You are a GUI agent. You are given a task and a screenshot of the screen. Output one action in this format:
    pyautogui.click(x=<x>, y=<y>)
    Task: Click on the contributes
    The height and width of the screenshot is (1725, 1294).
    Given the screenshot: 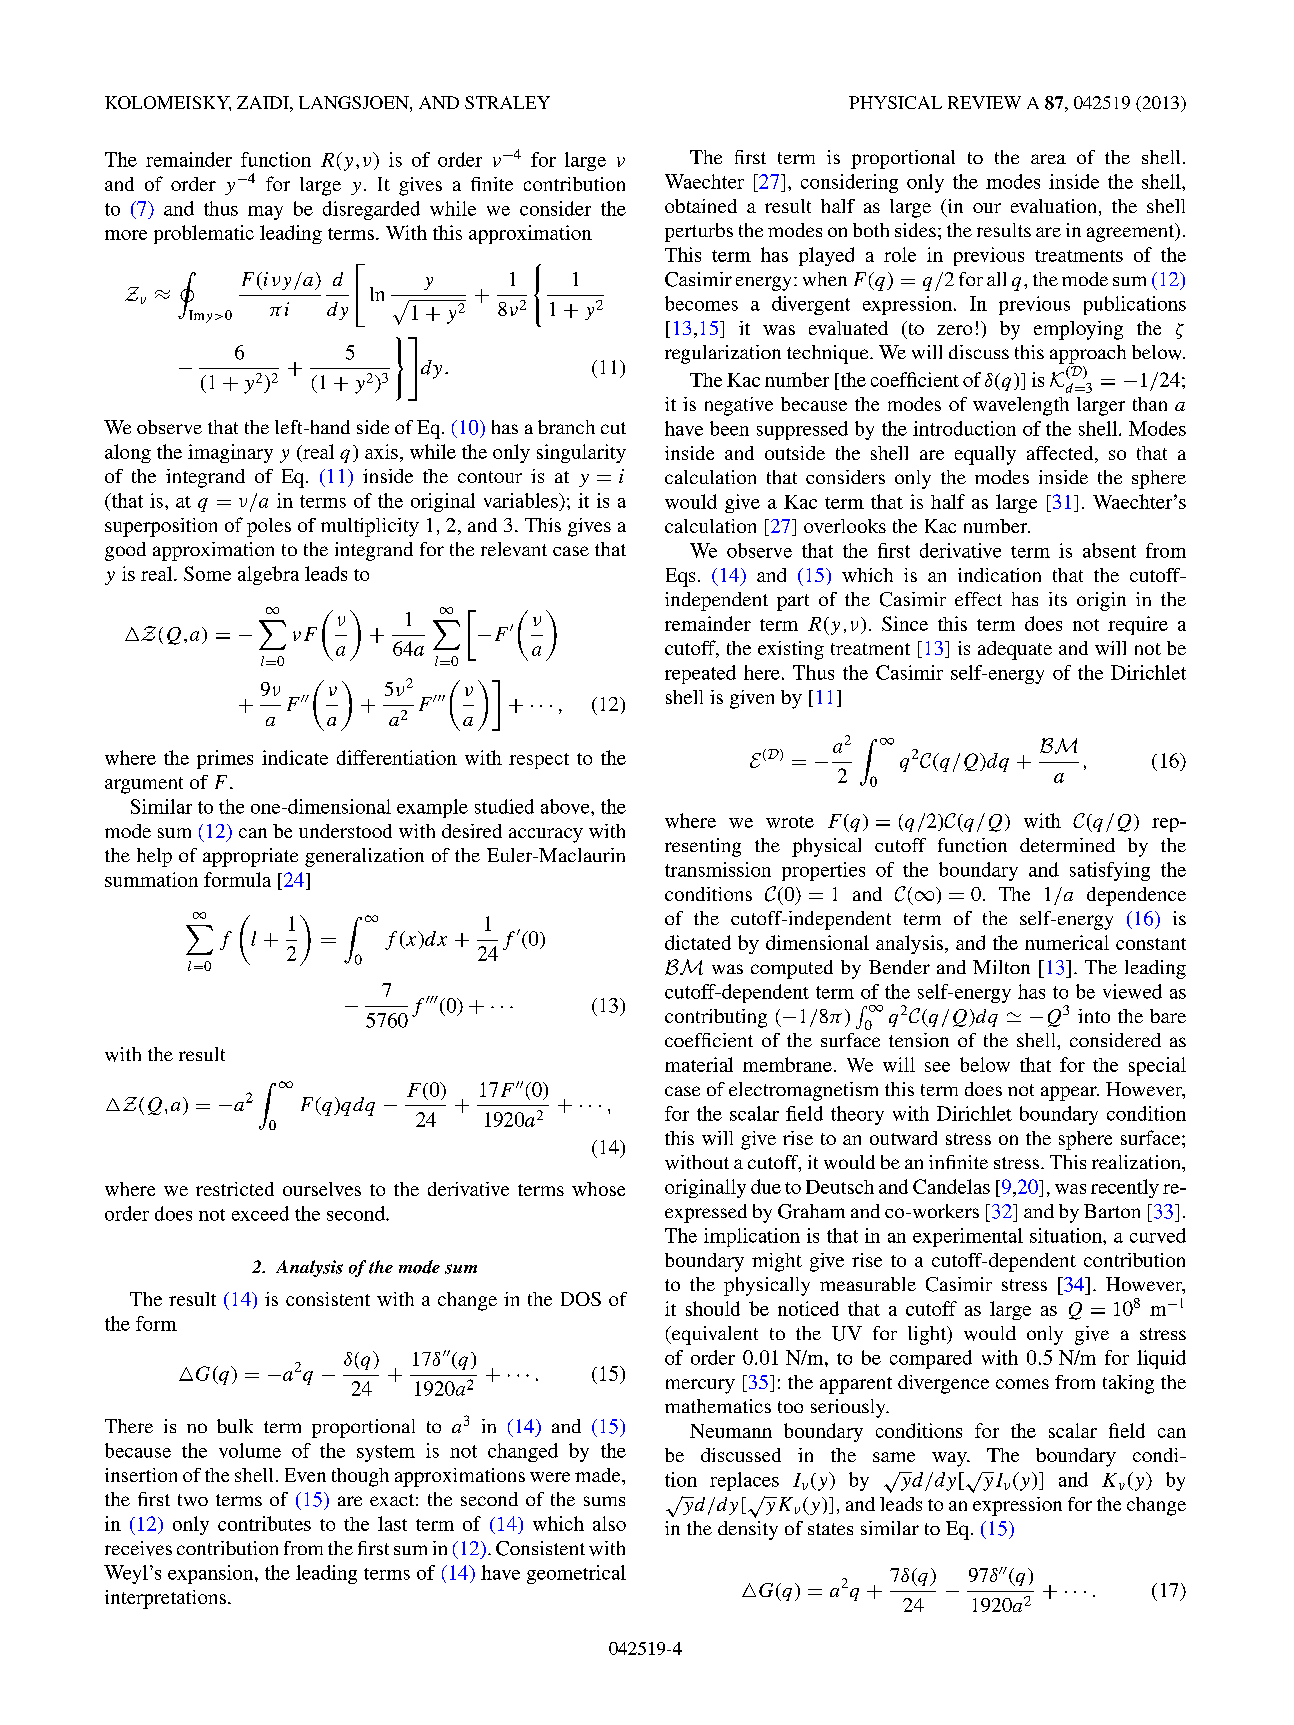 What is the action you would take?
    pyautogui.click(x=264, y=1523)
